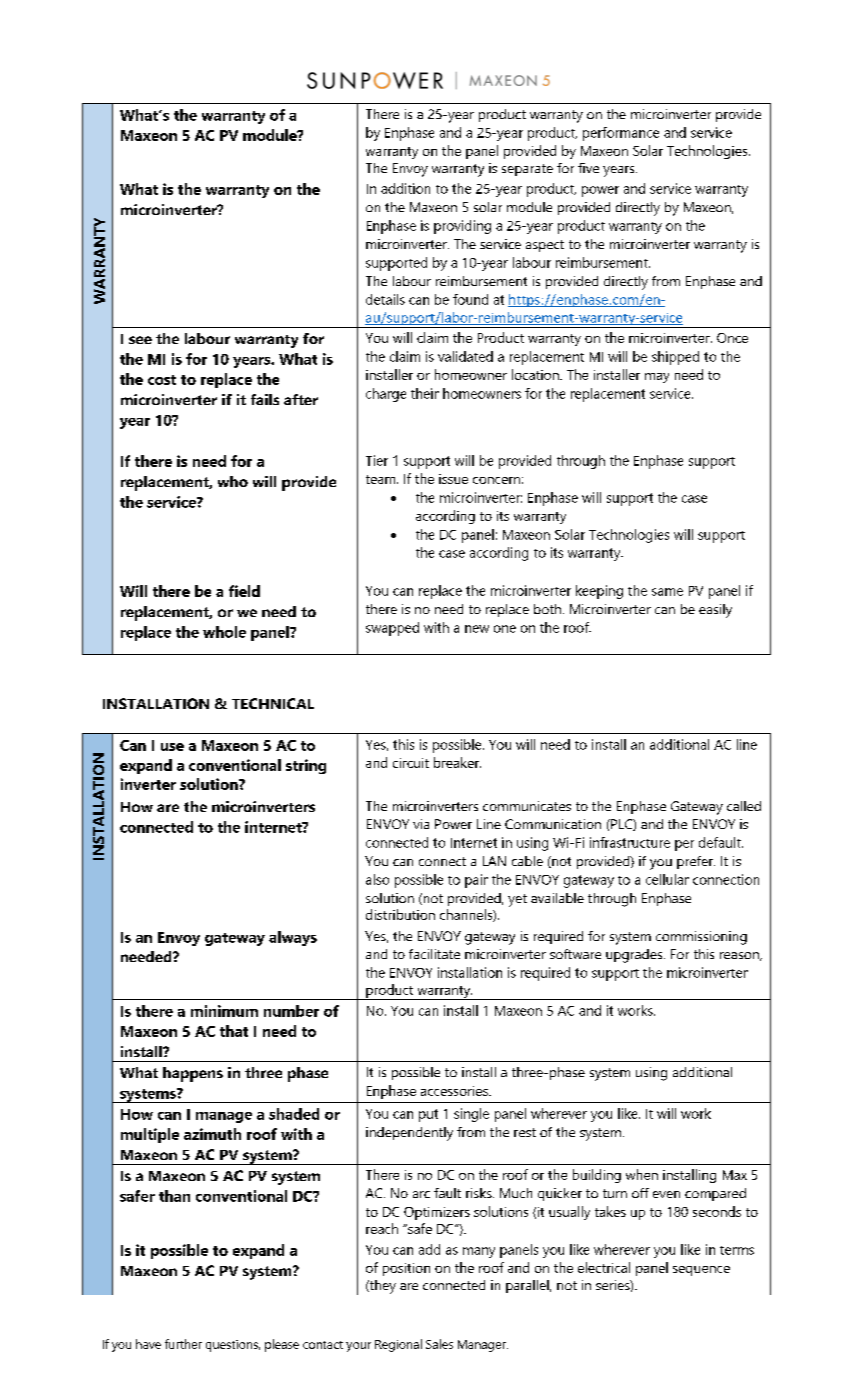 Image resolution: width=849 pixels, height=1400 pixels. What do you see at coordinates (457, 762) in the image?
I see `breaker` at bounding box center [457, 762].
